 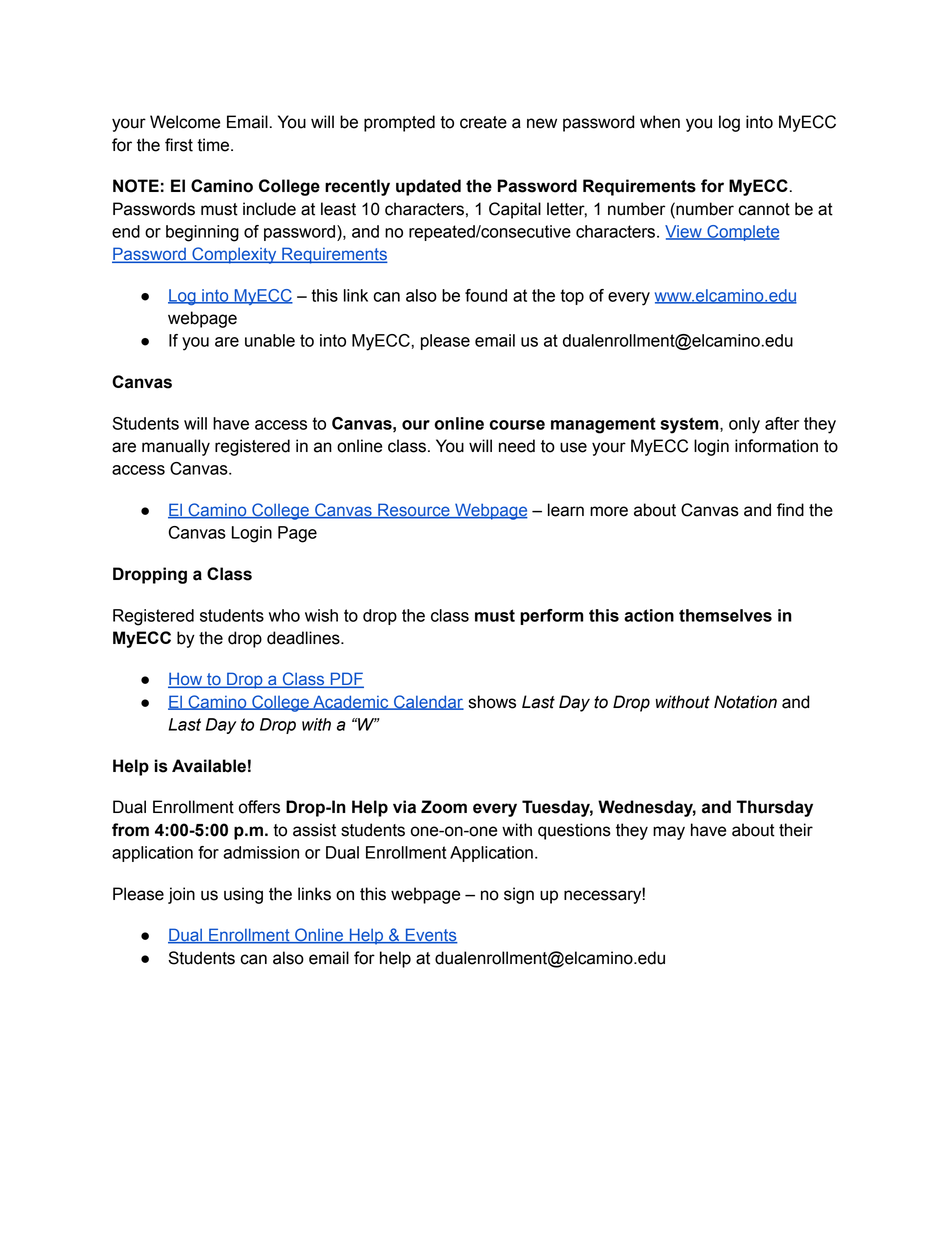 What do you see at coordinates (790, 510) in the screenshot?
I see `find` at bounding box center [790, 510].
